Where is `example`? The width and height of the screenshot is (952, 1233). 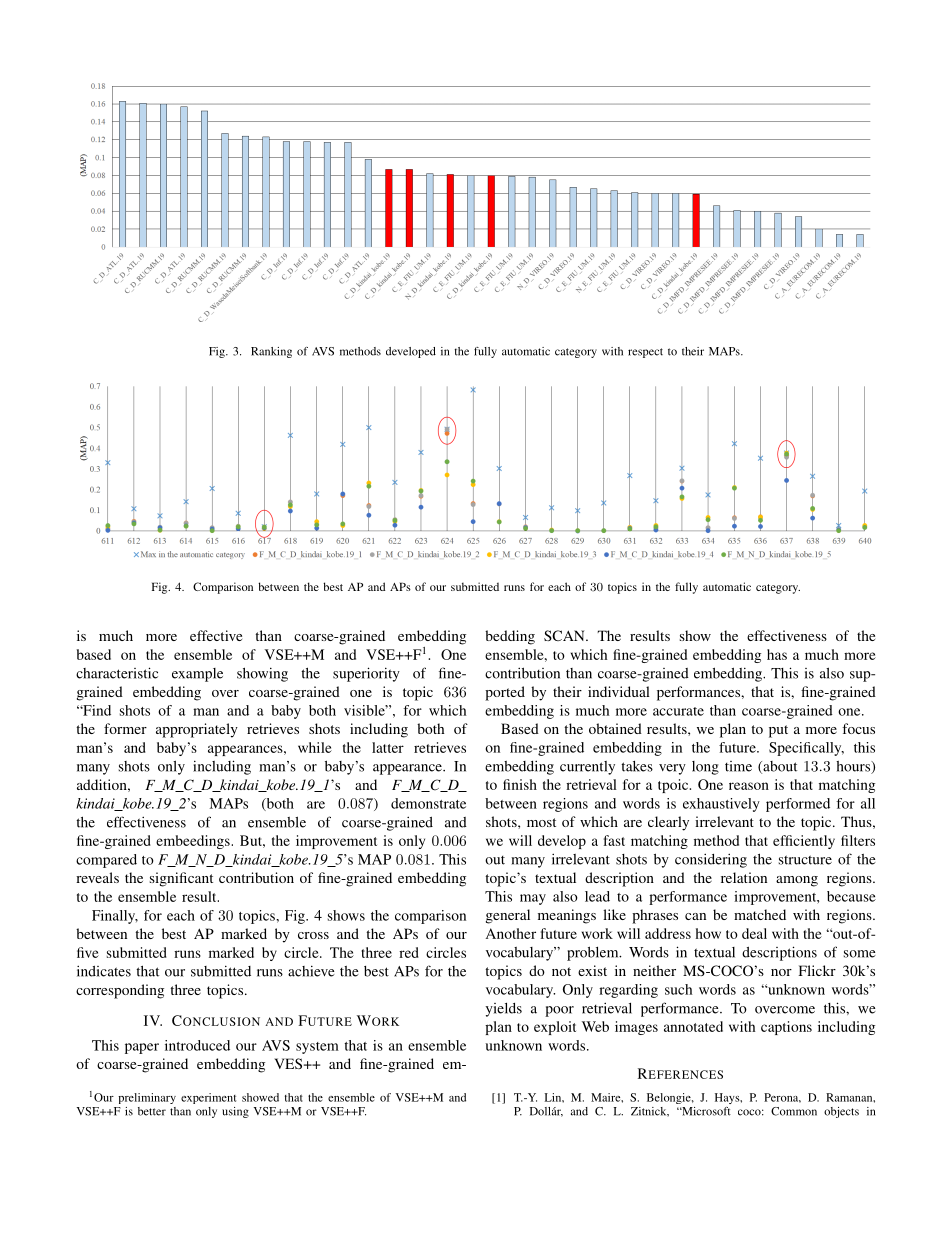 example is located at coordinates (197, 675).
